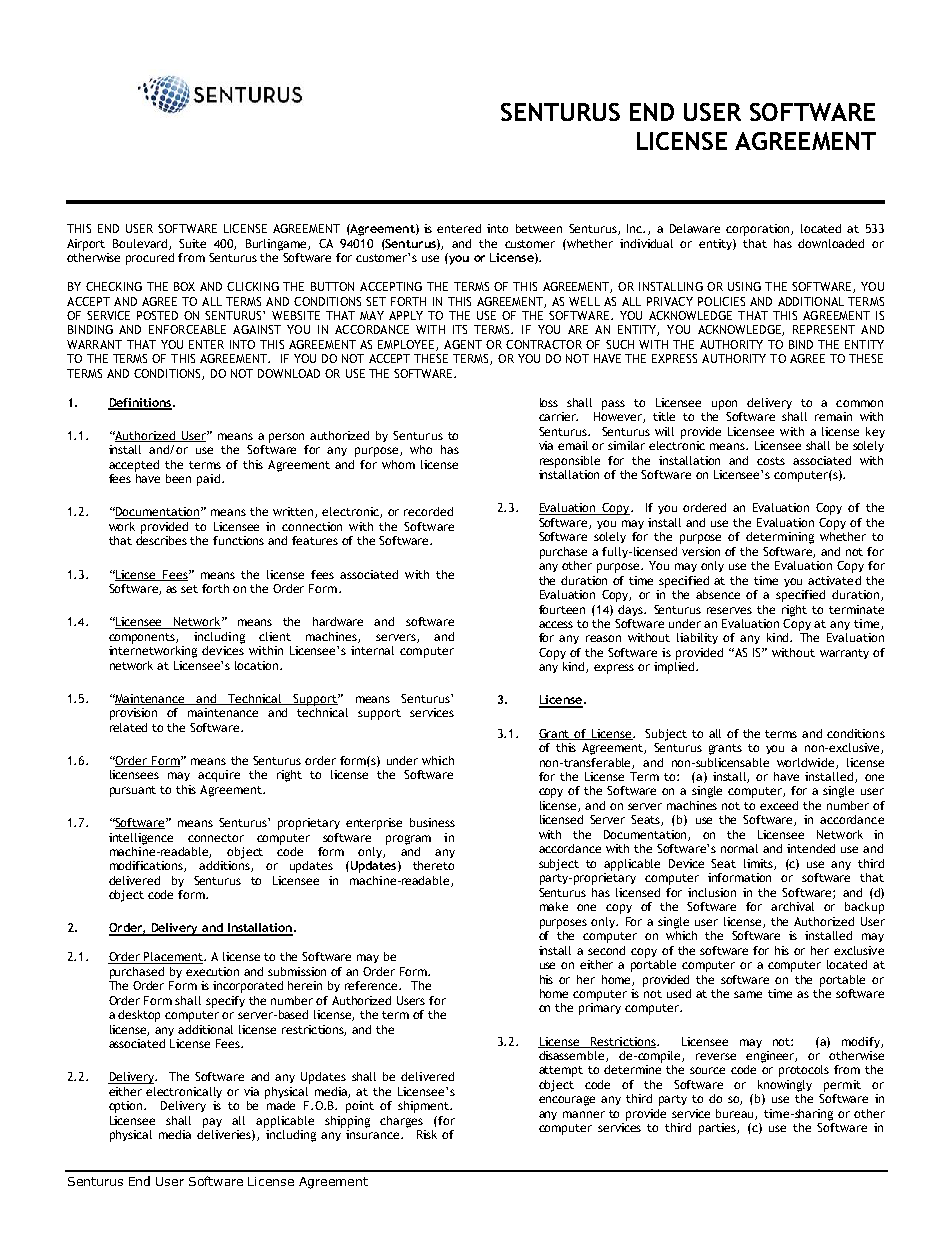 The image size is (952, 1233). What do you see at coordinates (539, 228) in the image?
I see `between` at bounding box center [539, 228].
